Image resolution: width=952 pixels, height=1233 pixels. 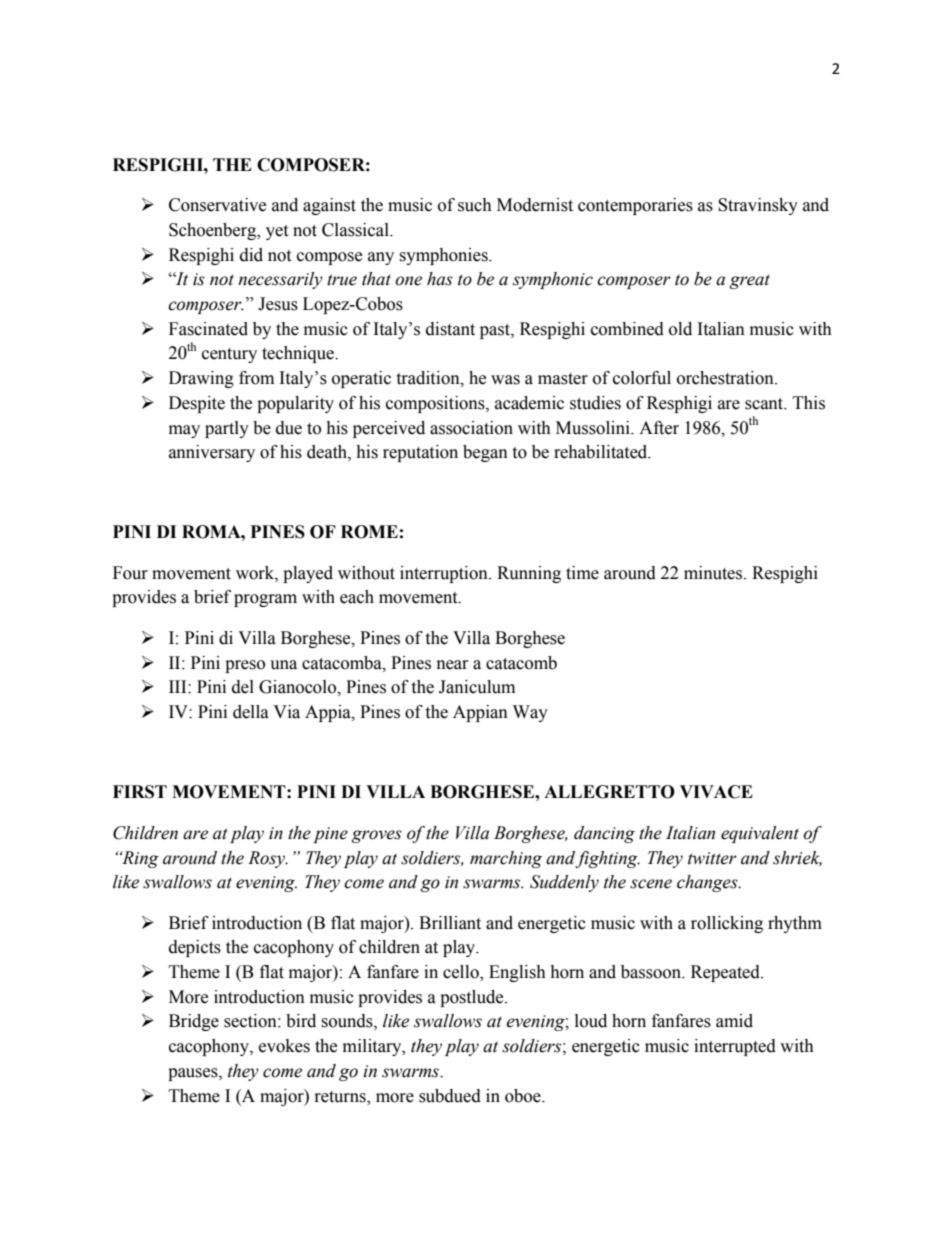 I want to click on Bridge, so click(x=194, y=1022).
